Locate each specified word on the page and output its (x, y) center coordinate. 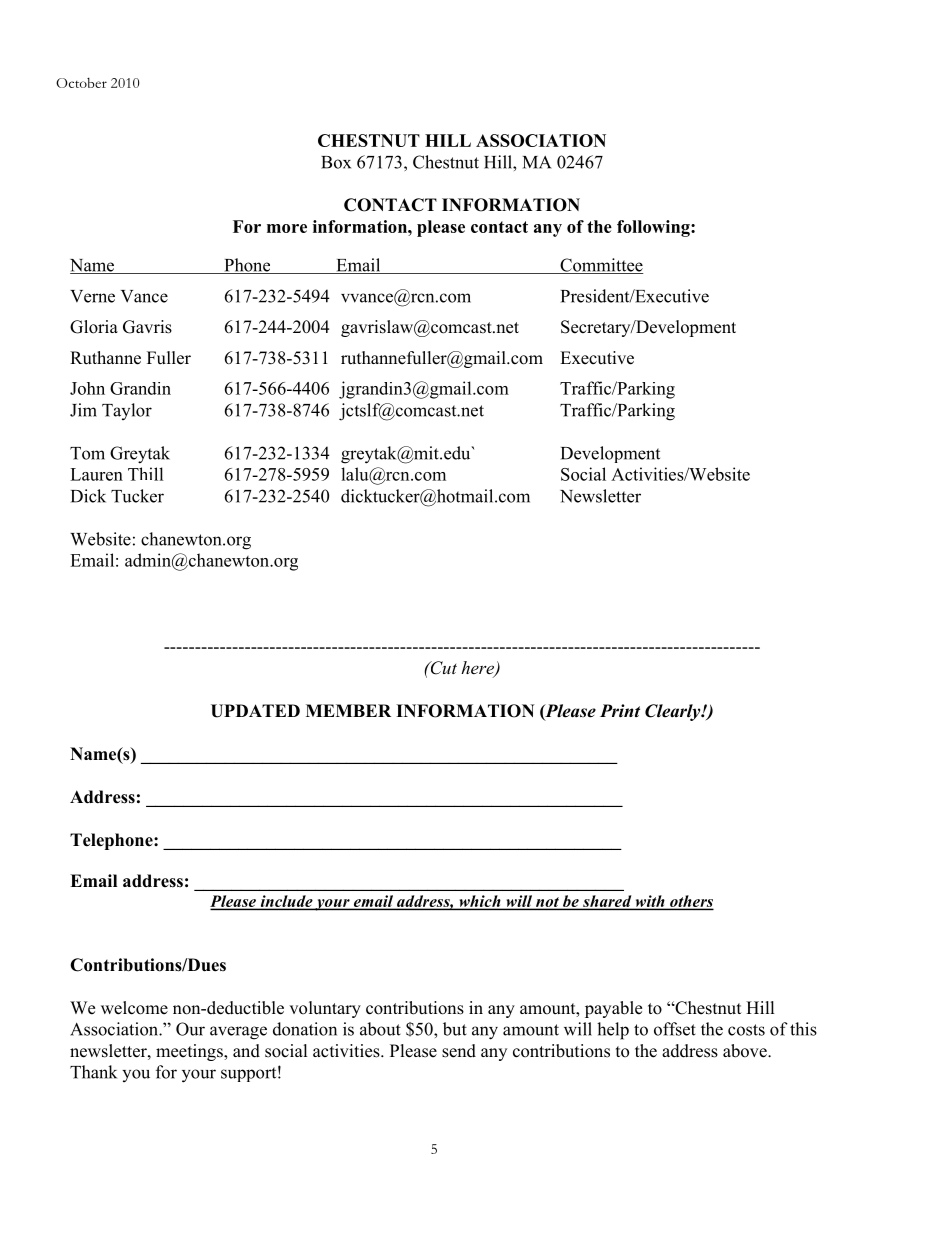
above (746, 1051)
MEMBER (348, 710)
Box (336, 162)
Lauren (96, 474)
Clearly (674, 712)
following (654, 228)
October (81, 83)
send (459, 1051)
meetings (190, 1052)
